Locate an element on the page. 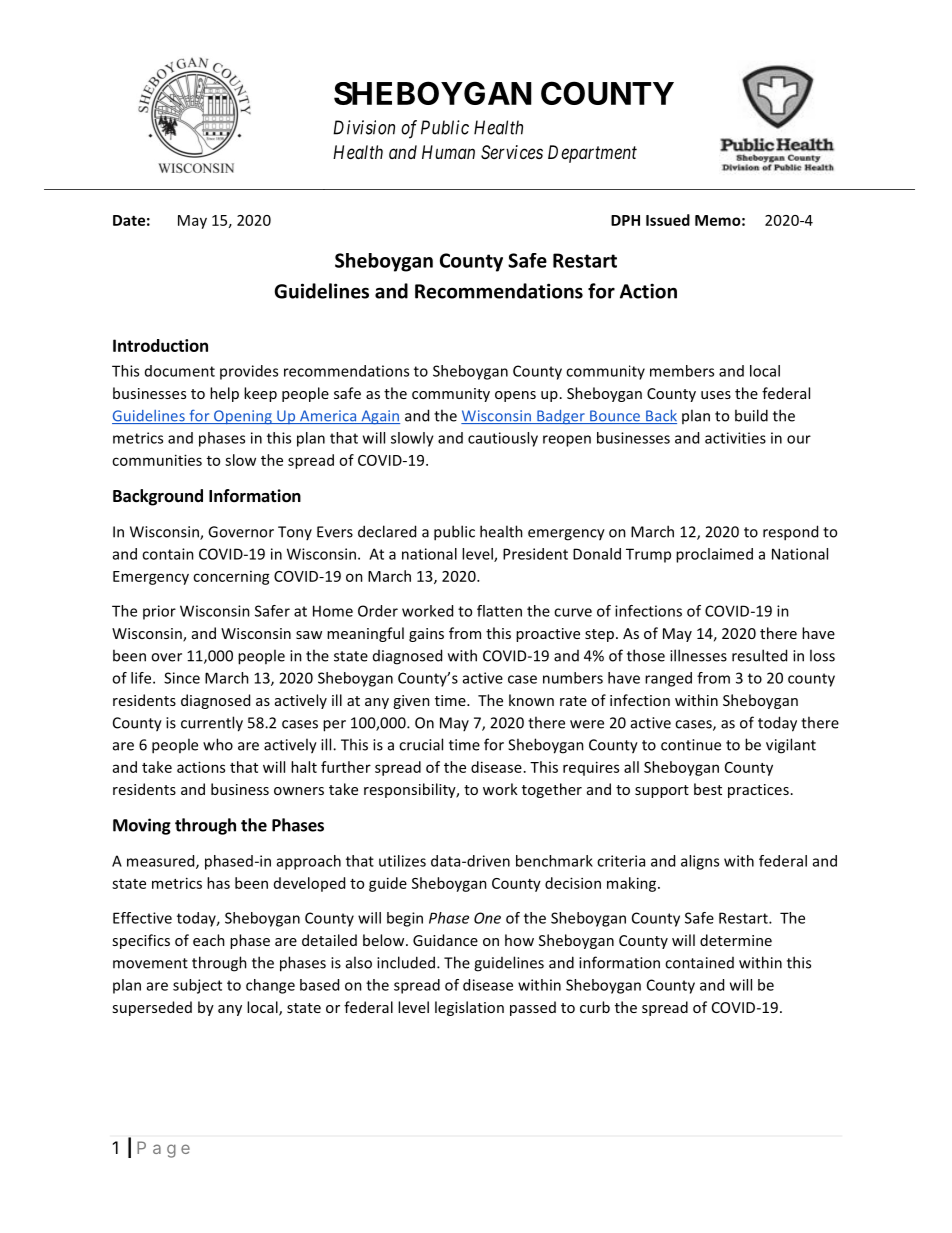  Opening is located at coordinates (243, 417).
